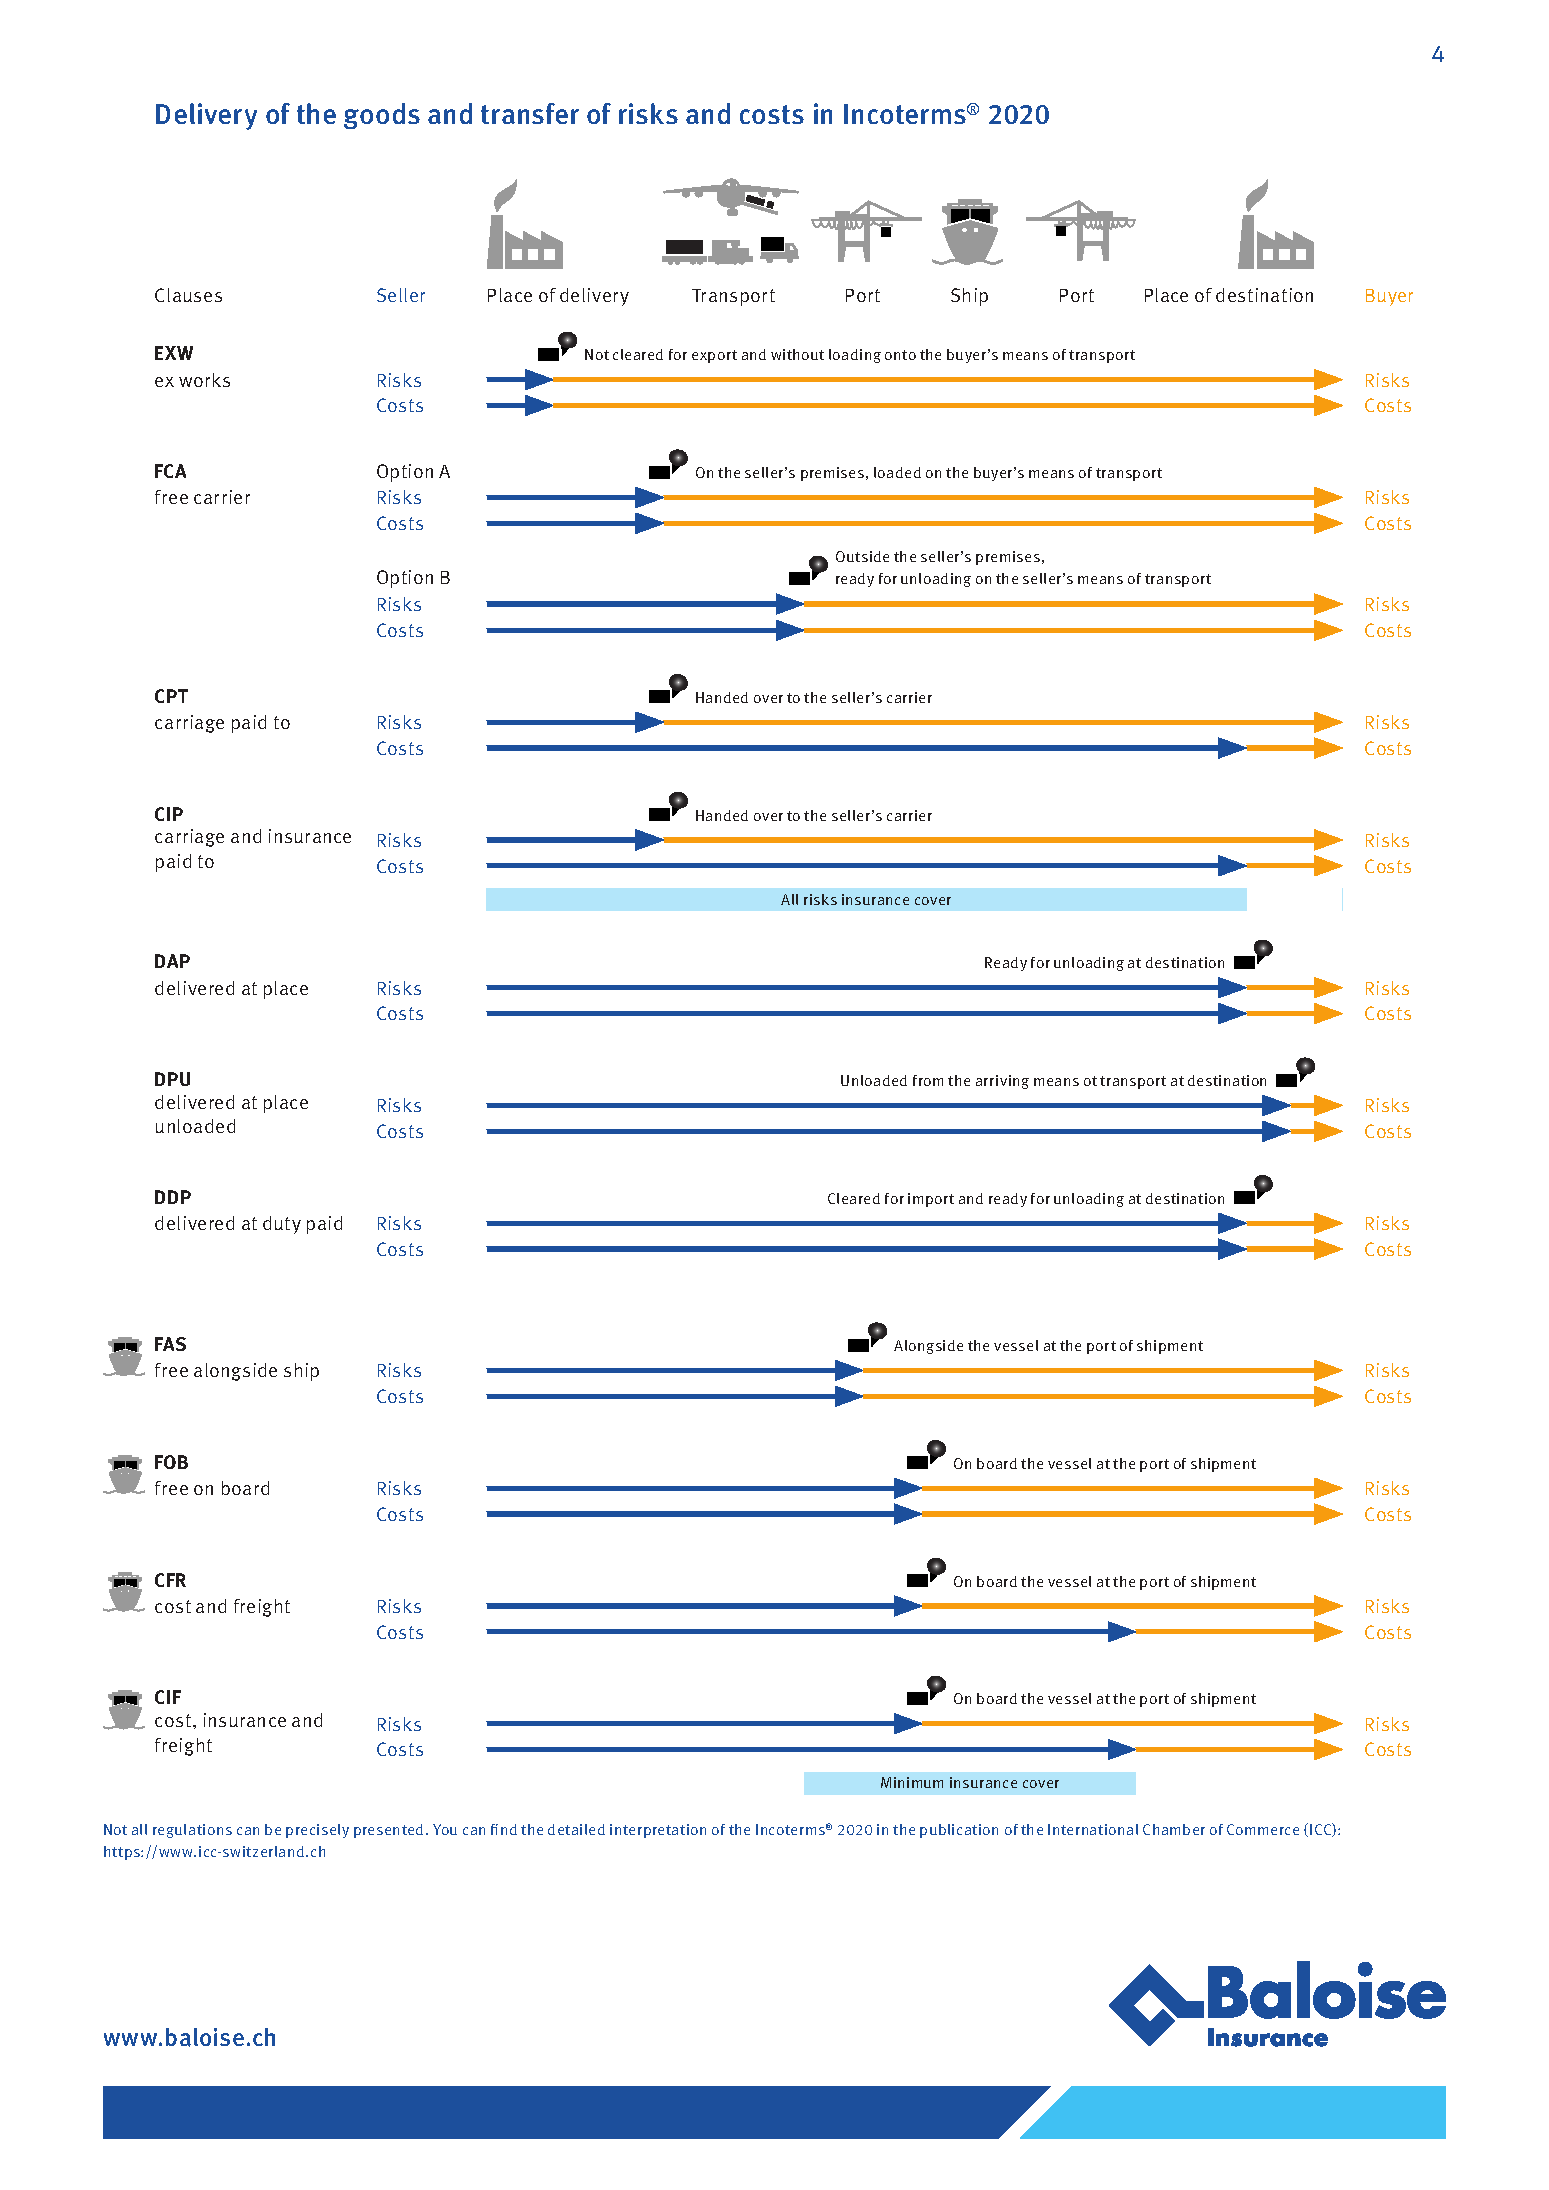 The image size is (1549, 2190). What do you see at coordinates (658, 1831) in the image?
I see `interpretation` at bounding box center [658, 1831].
